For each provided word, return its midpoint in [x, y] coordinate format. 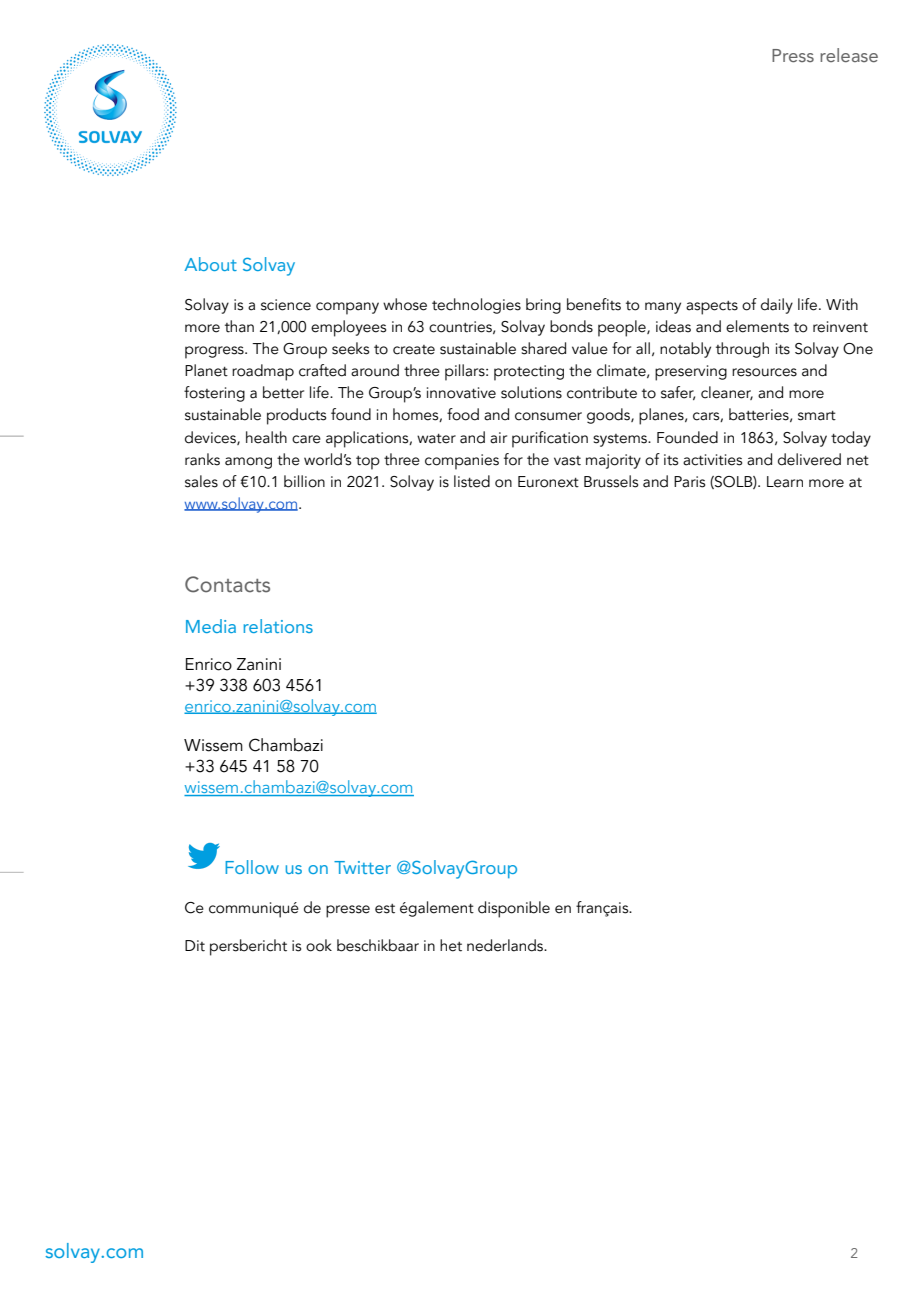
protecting [529, 373]
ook [319, 945]
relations [278, 626]
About [210, 264]
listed [472, 481]
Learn [785, 482]
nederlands [506, 945]
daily [777, 306]
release [849, 55]
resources [764, 372]
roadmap [263, 372]
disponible [514, 909]
